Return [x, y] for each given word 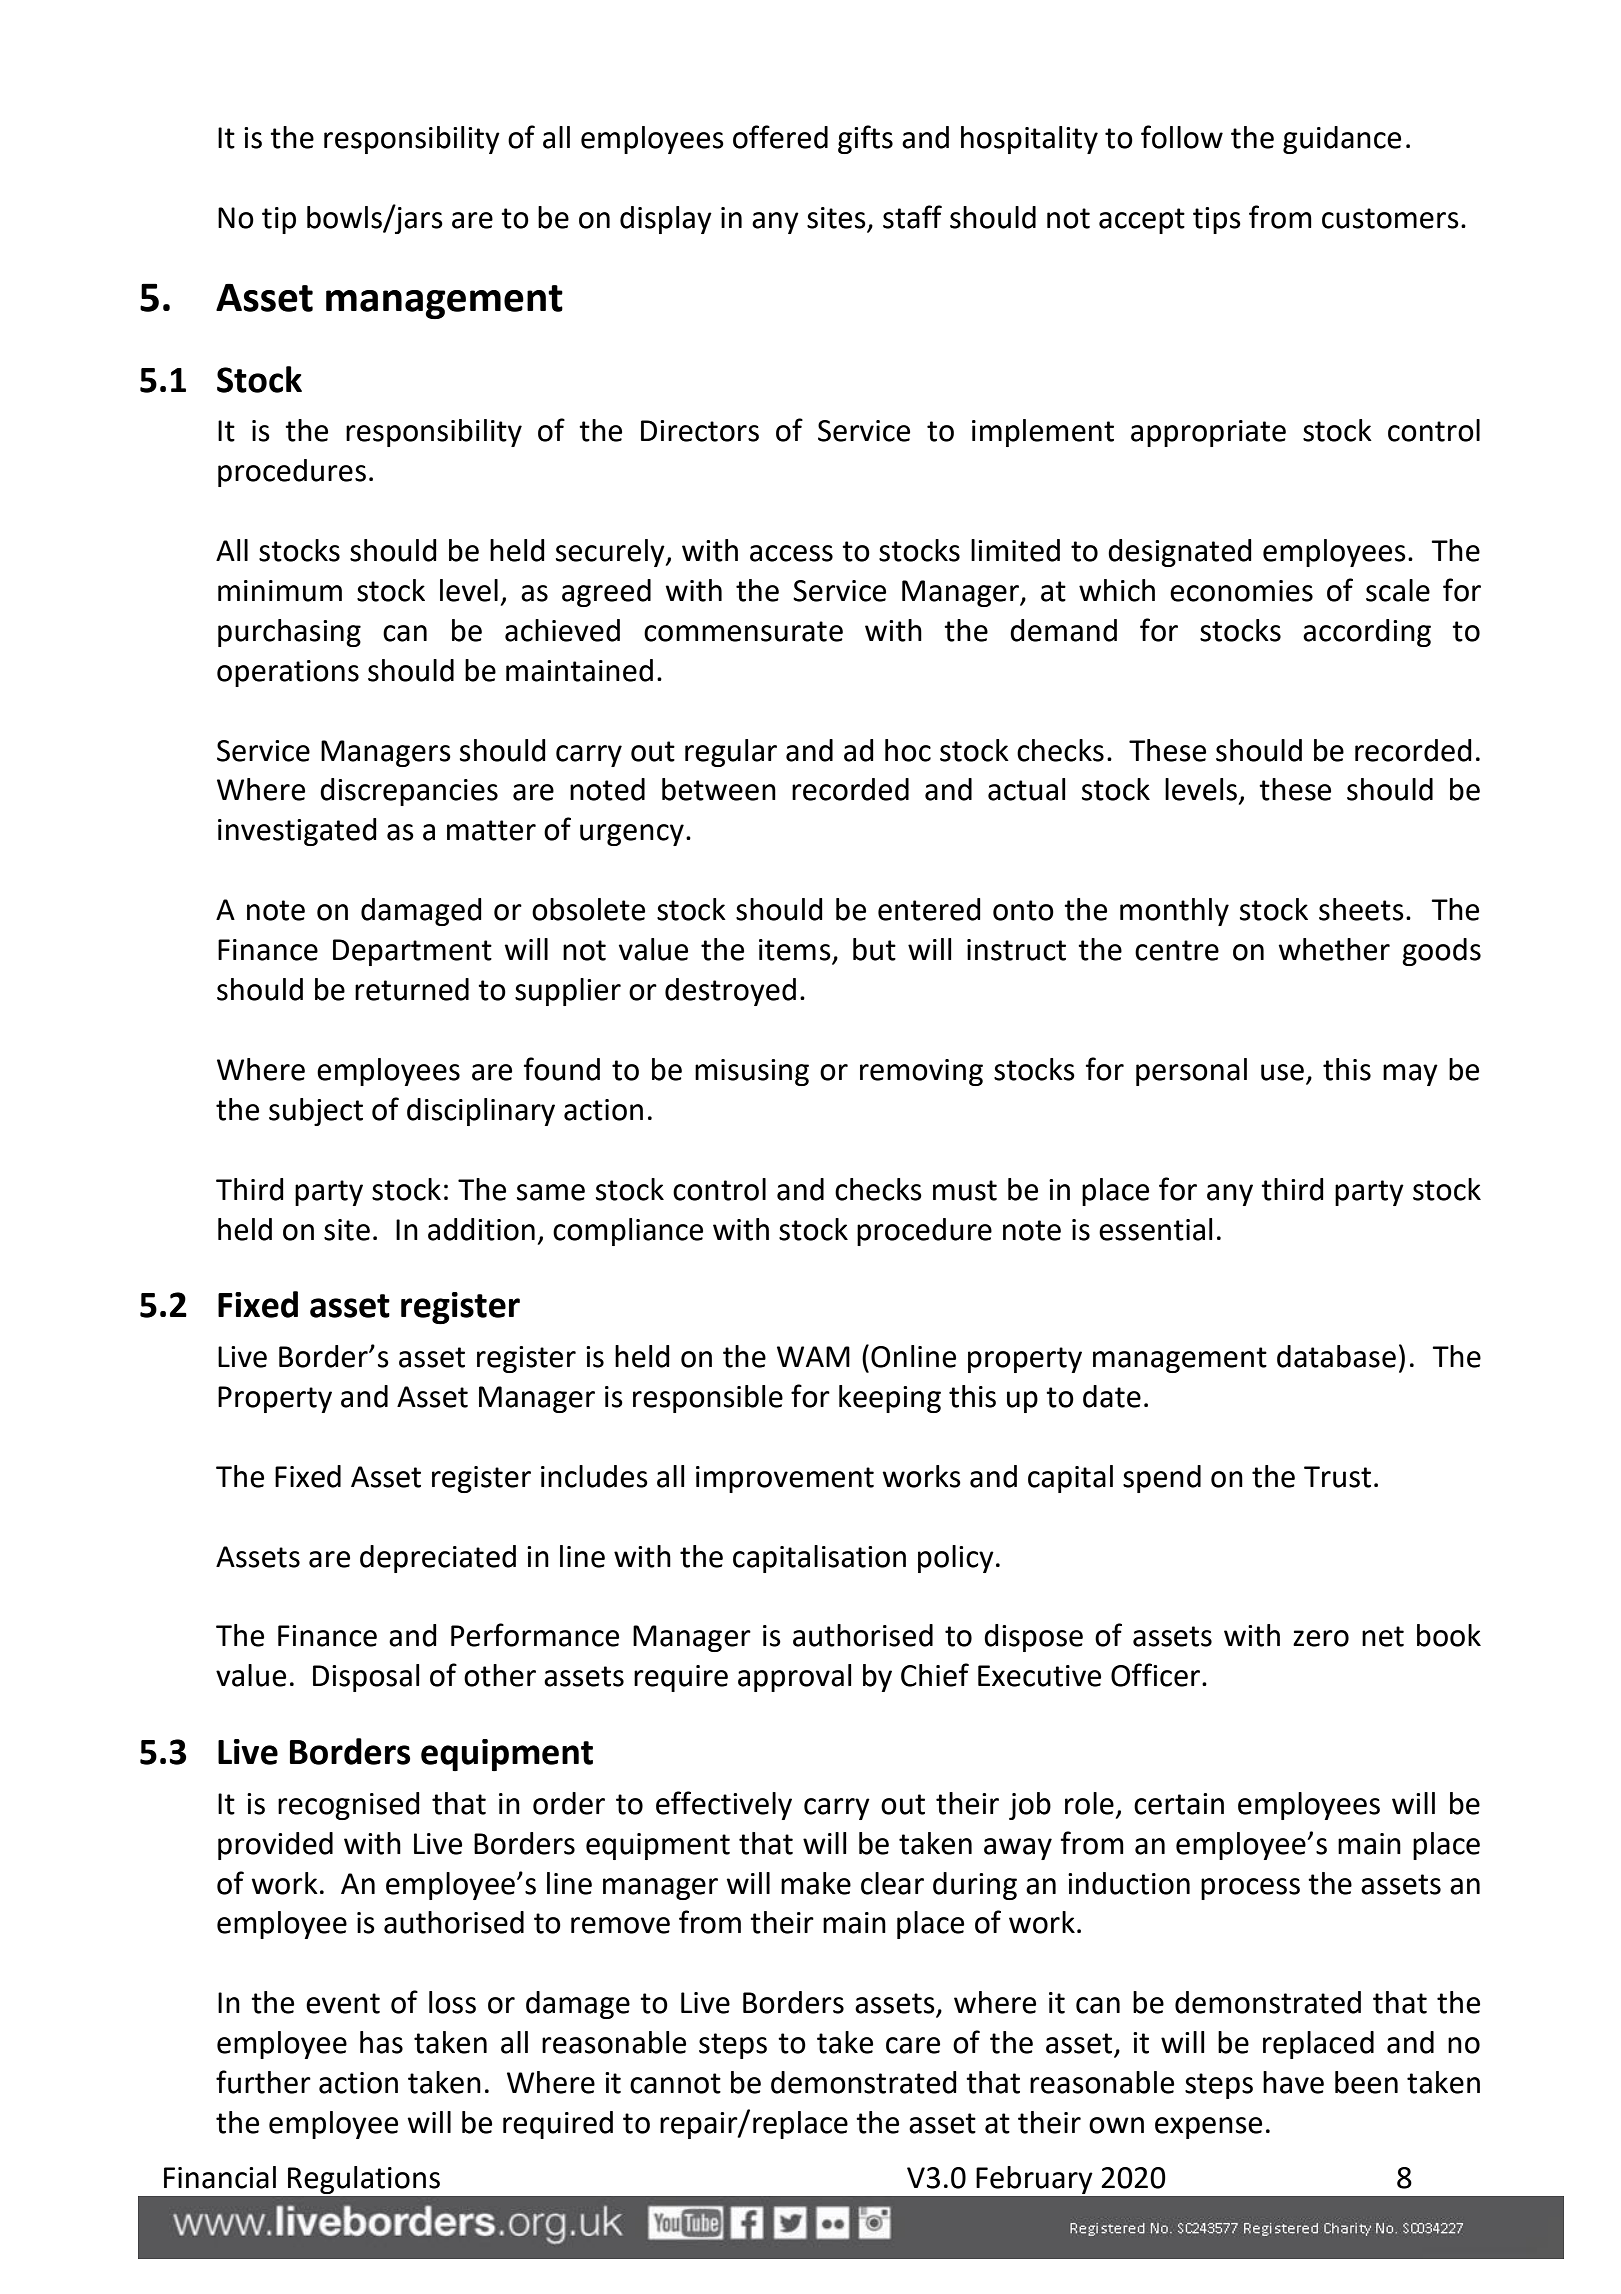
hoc [908, 750]
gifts [865, 139]
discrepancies [409, 792]
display [666, 220]
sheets [1361, 909]
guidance [1342, 140]
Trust [1337, 1477]
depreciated [438, 1559]
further [263, 2082]
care [913, 2045]
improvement [785, 1479]
